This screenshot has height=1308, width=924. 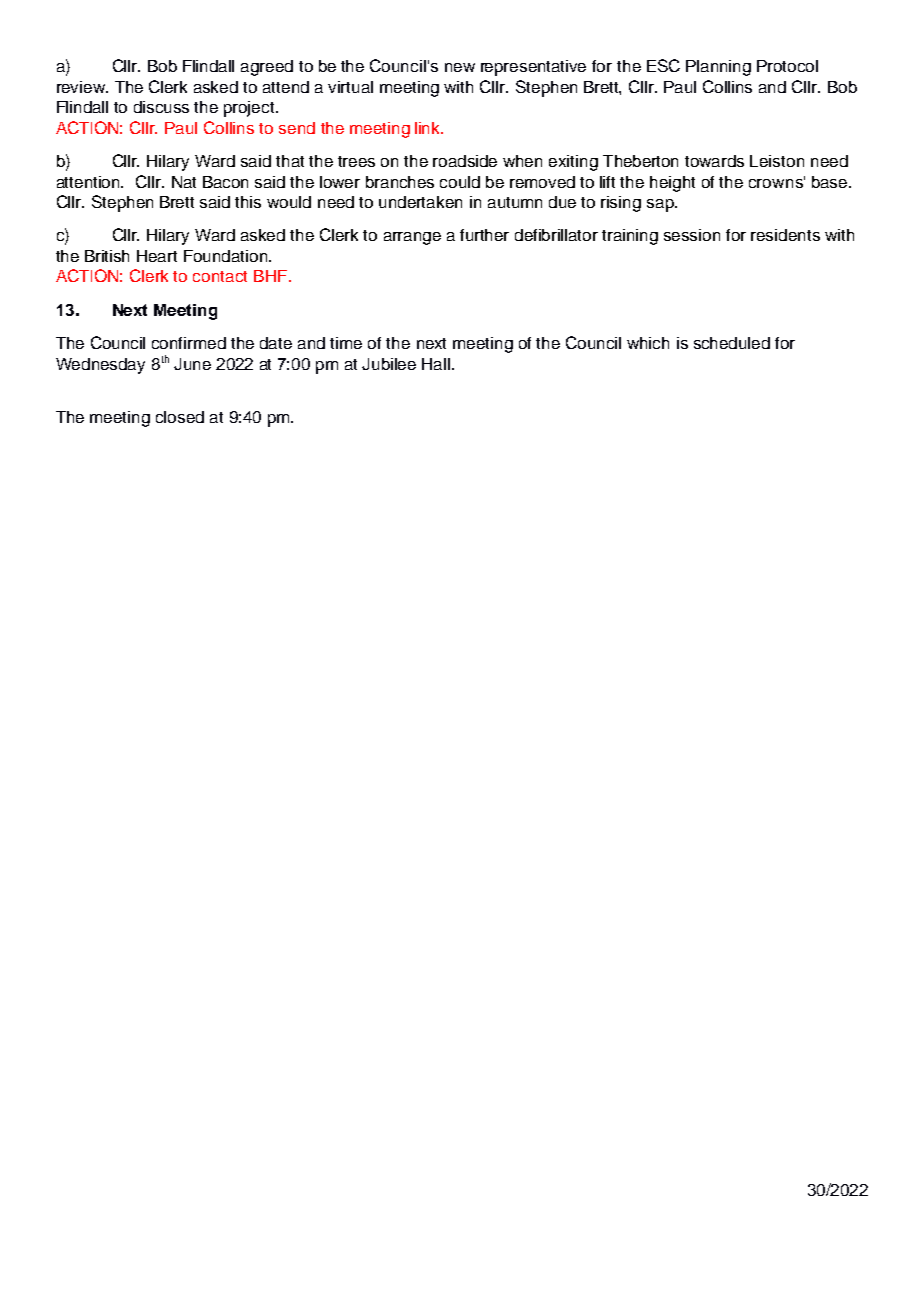 I want to click on Planning, so click(x=718, y=68).
